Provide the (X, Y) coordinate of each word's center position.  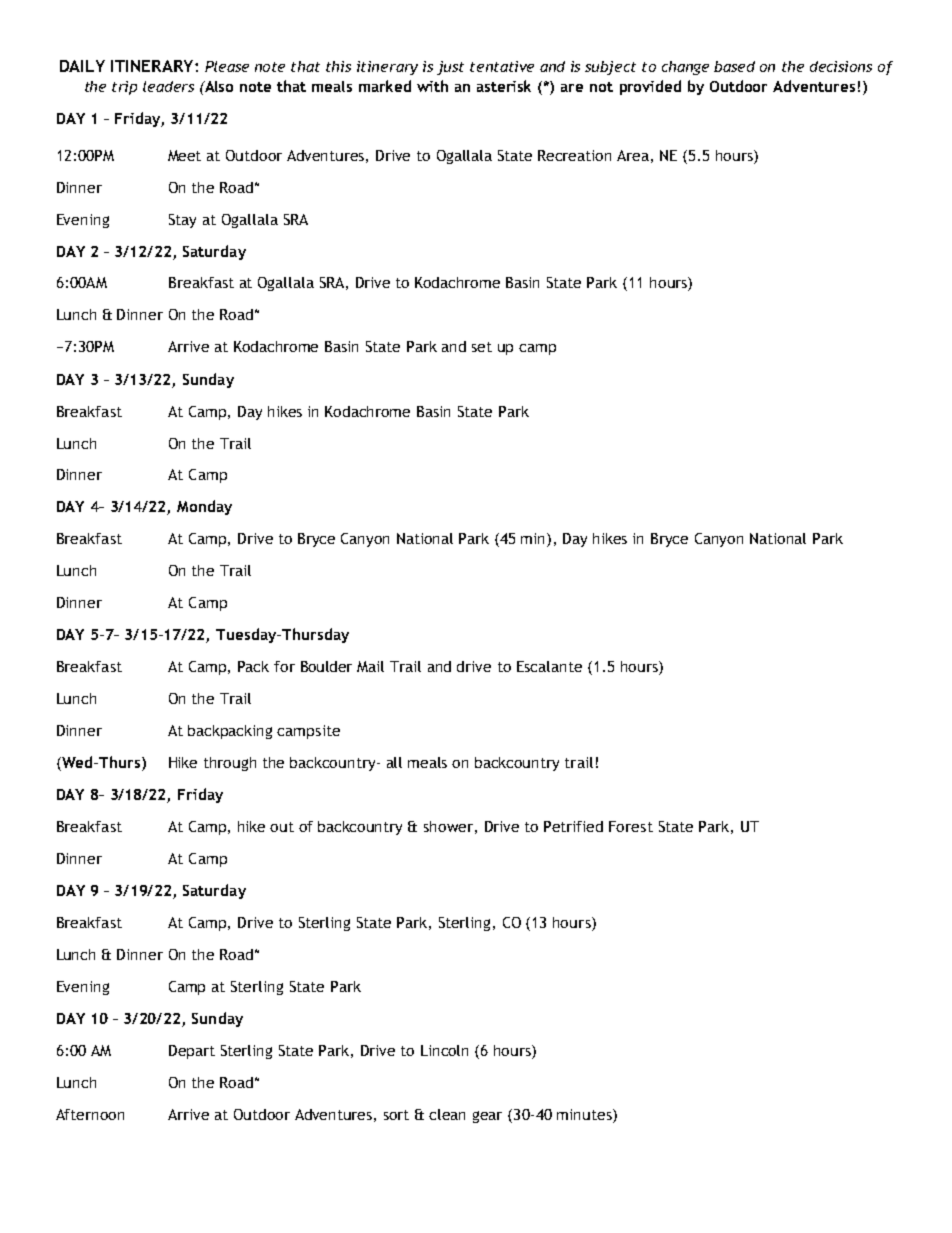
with (432, 86)
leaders (168, 86)
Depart (192, 1052)
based (734, 66)
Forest (631, 826)
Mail (370, 666)
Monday (204, 507)
